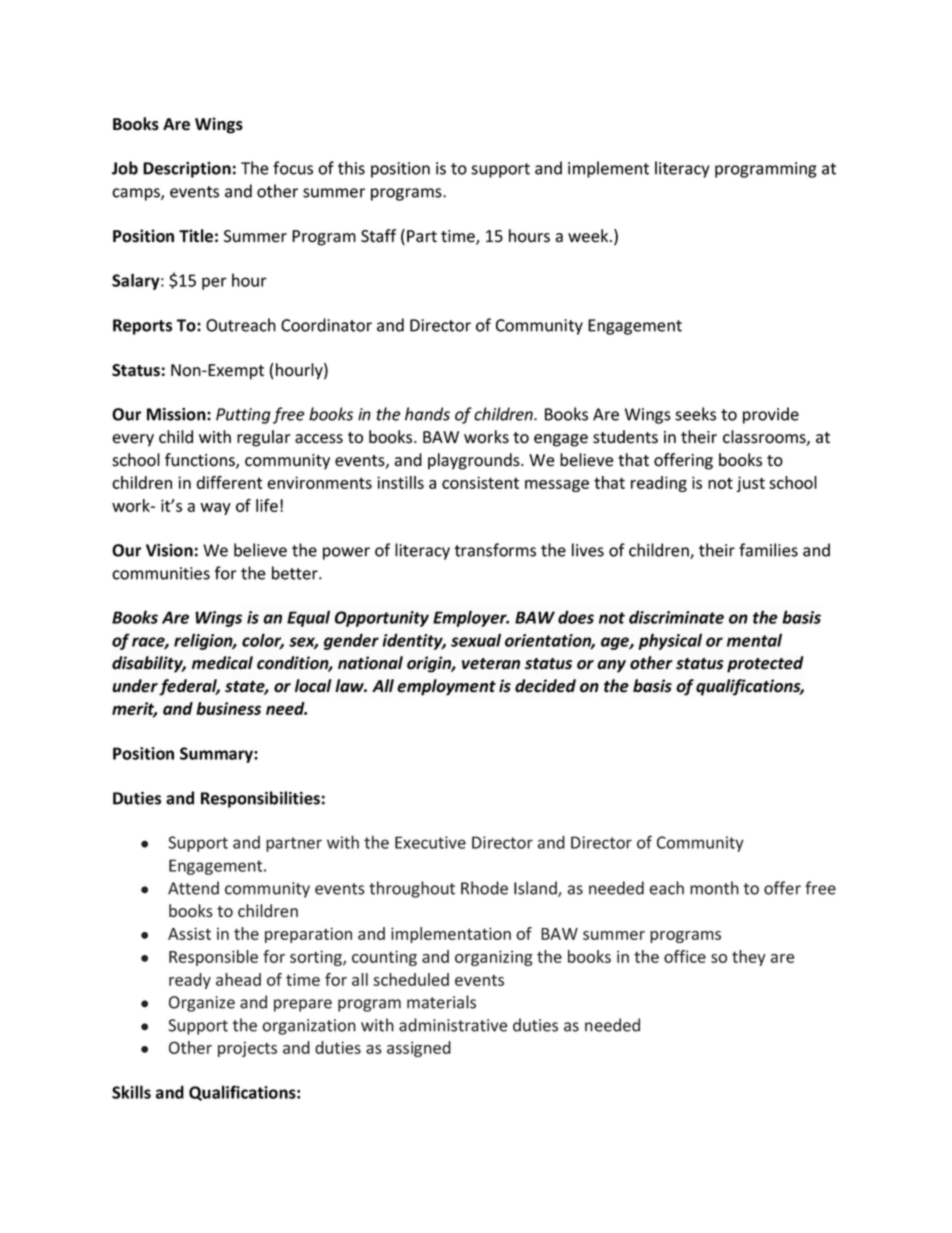 This page has width=952, height=1233. Describe the element at coordinates (378, 236) in the page. I see `Staff` at that location.
